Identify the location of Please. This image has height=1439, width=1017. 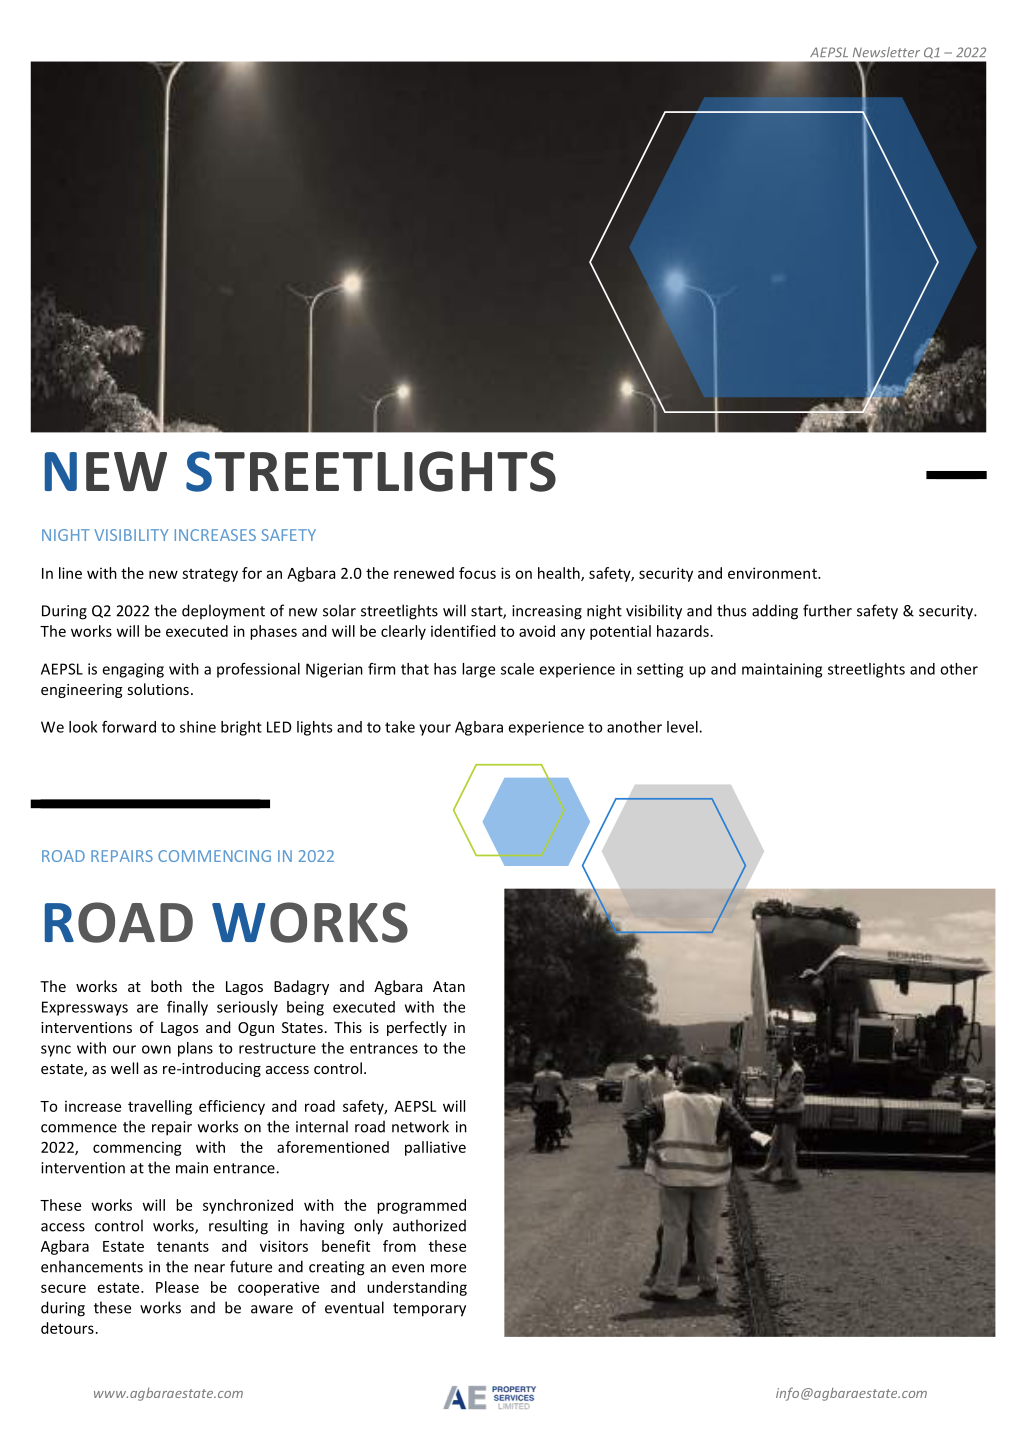
(177, 1287).
